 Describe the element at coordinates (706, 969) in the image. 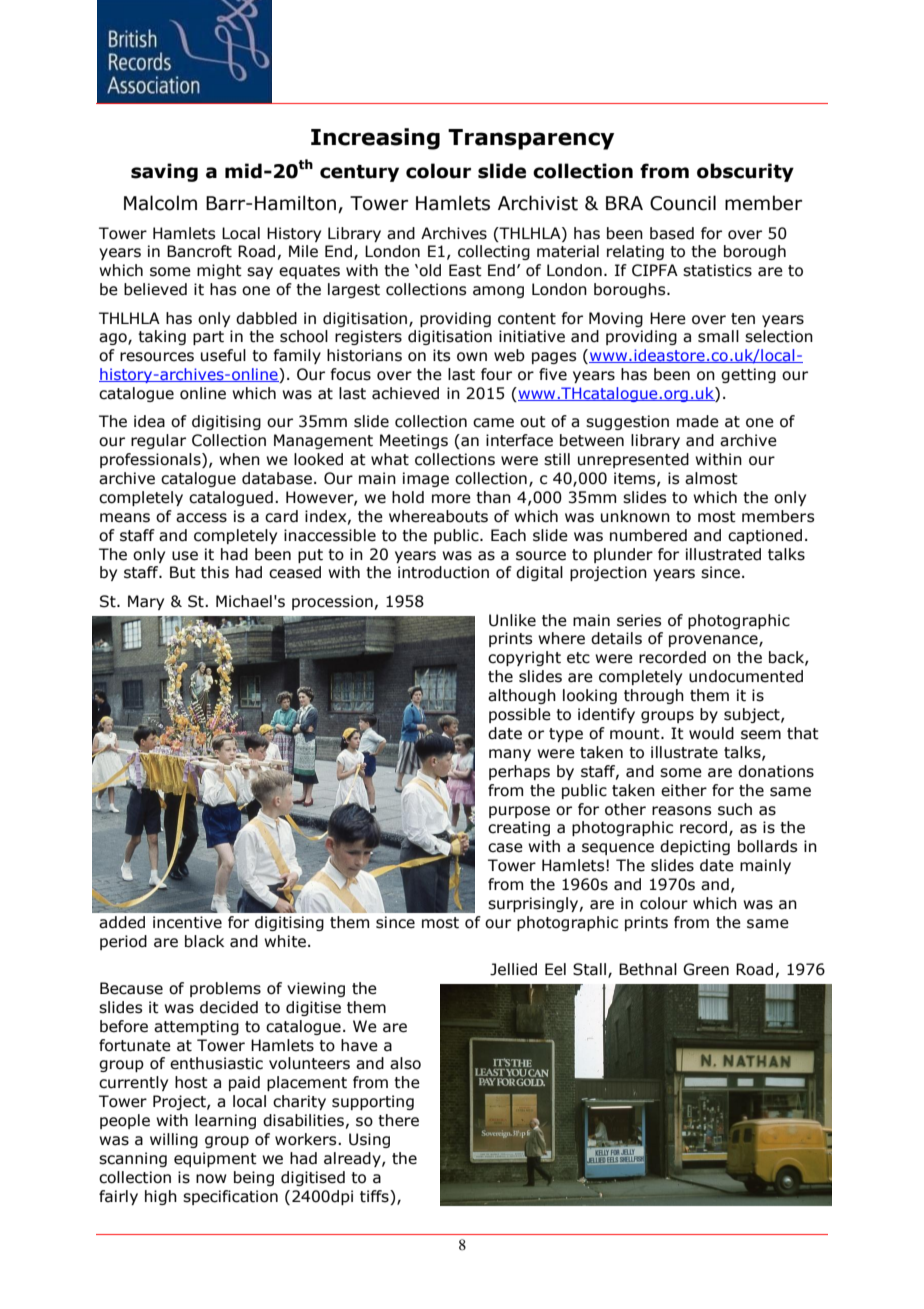

I see `Green` at that location.
